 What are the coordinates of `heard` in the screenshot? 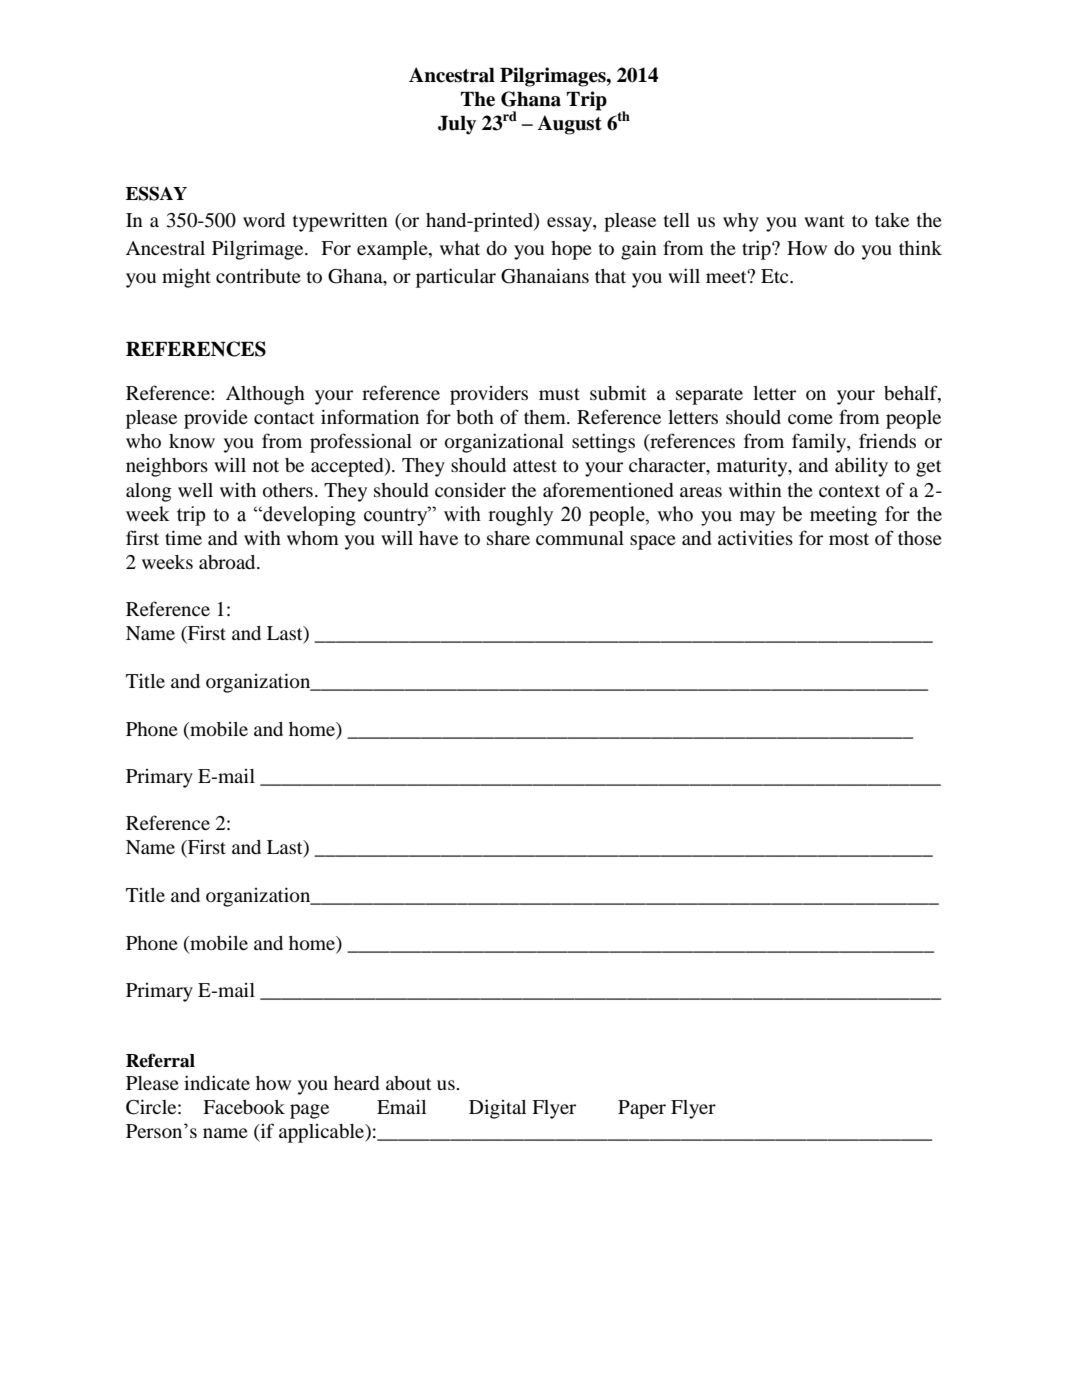 It's located at (356, 1083).
